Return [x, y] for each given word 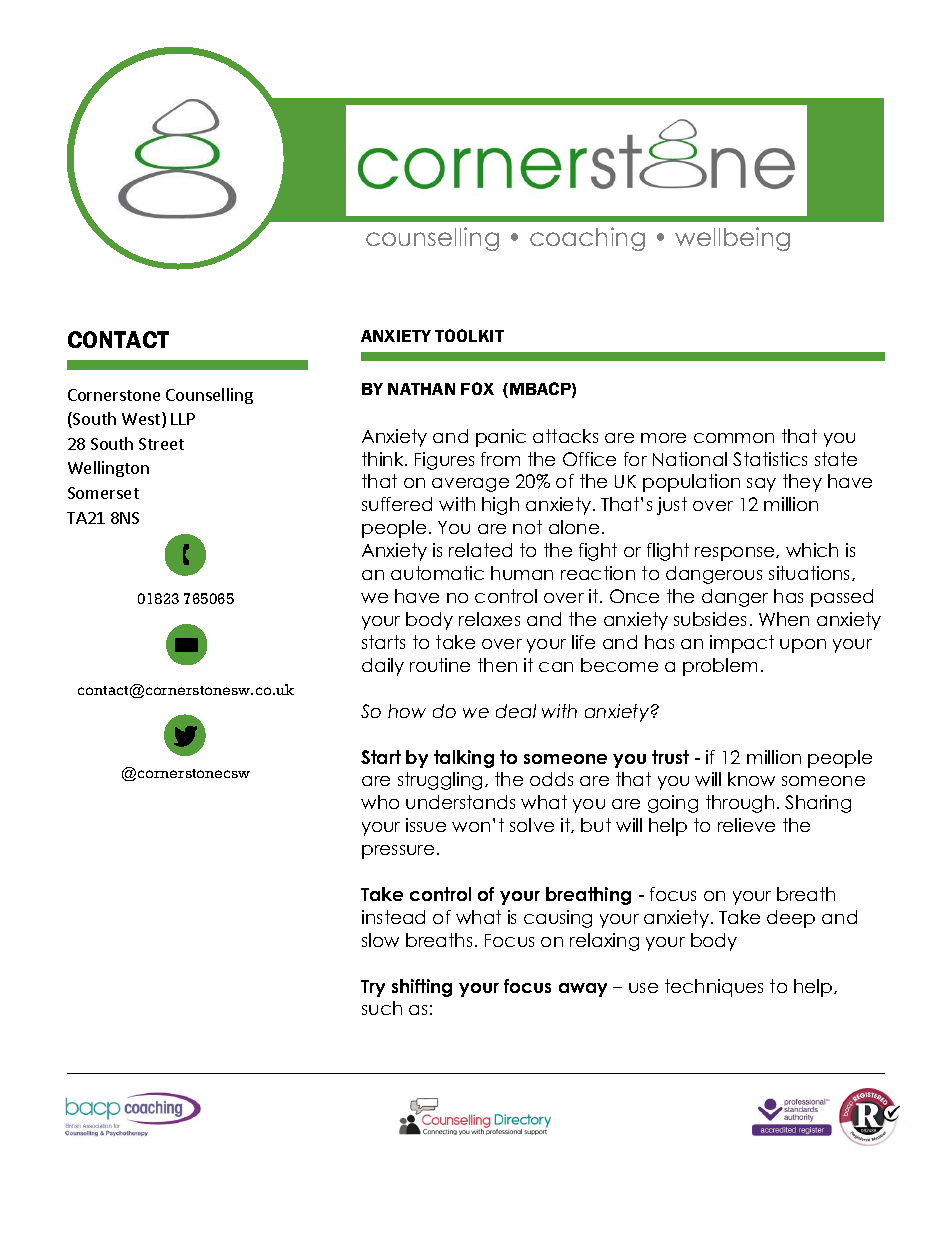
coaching [587, 239]
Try [373, 988]
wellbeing [732, 239]
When [784, 619]
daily [383, 667]
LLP [183, 419]
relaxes [489, 619]
